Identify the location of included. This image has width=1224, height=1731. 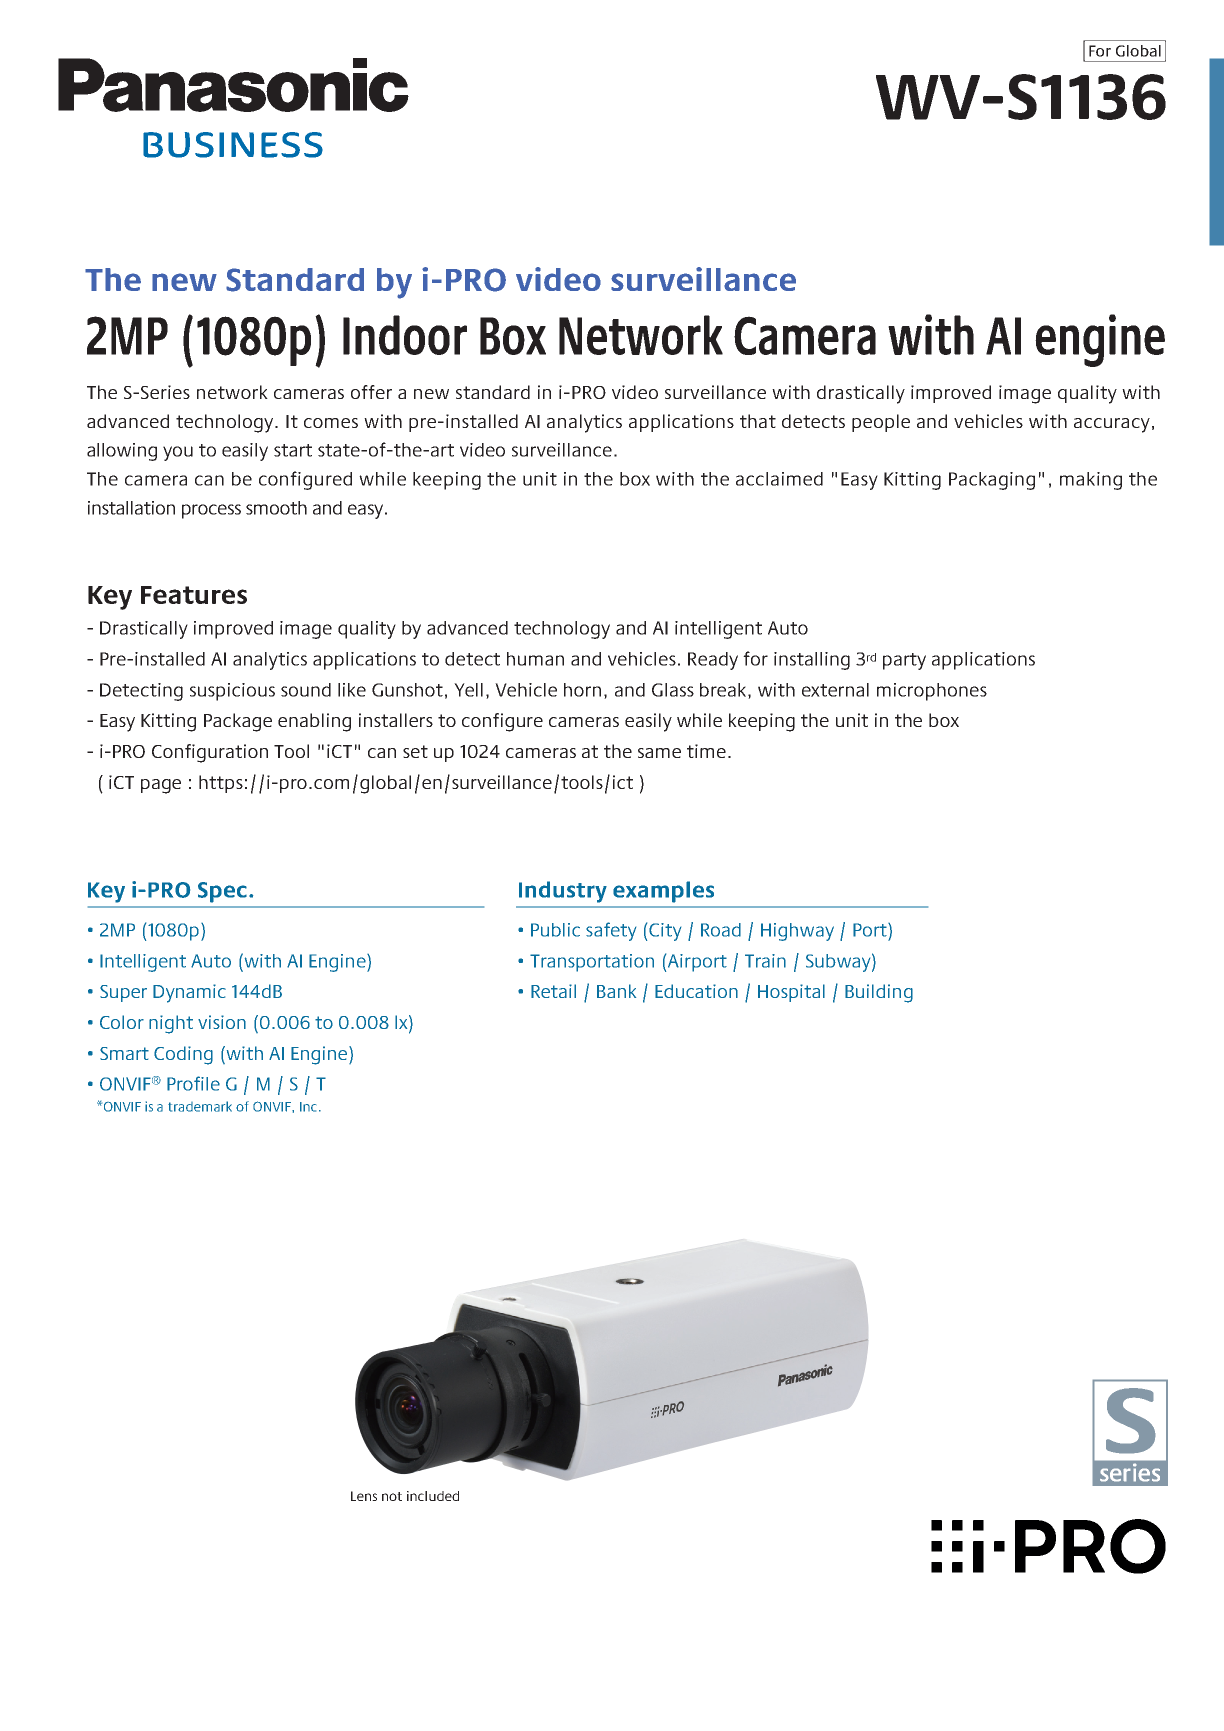
(433, 1496).
